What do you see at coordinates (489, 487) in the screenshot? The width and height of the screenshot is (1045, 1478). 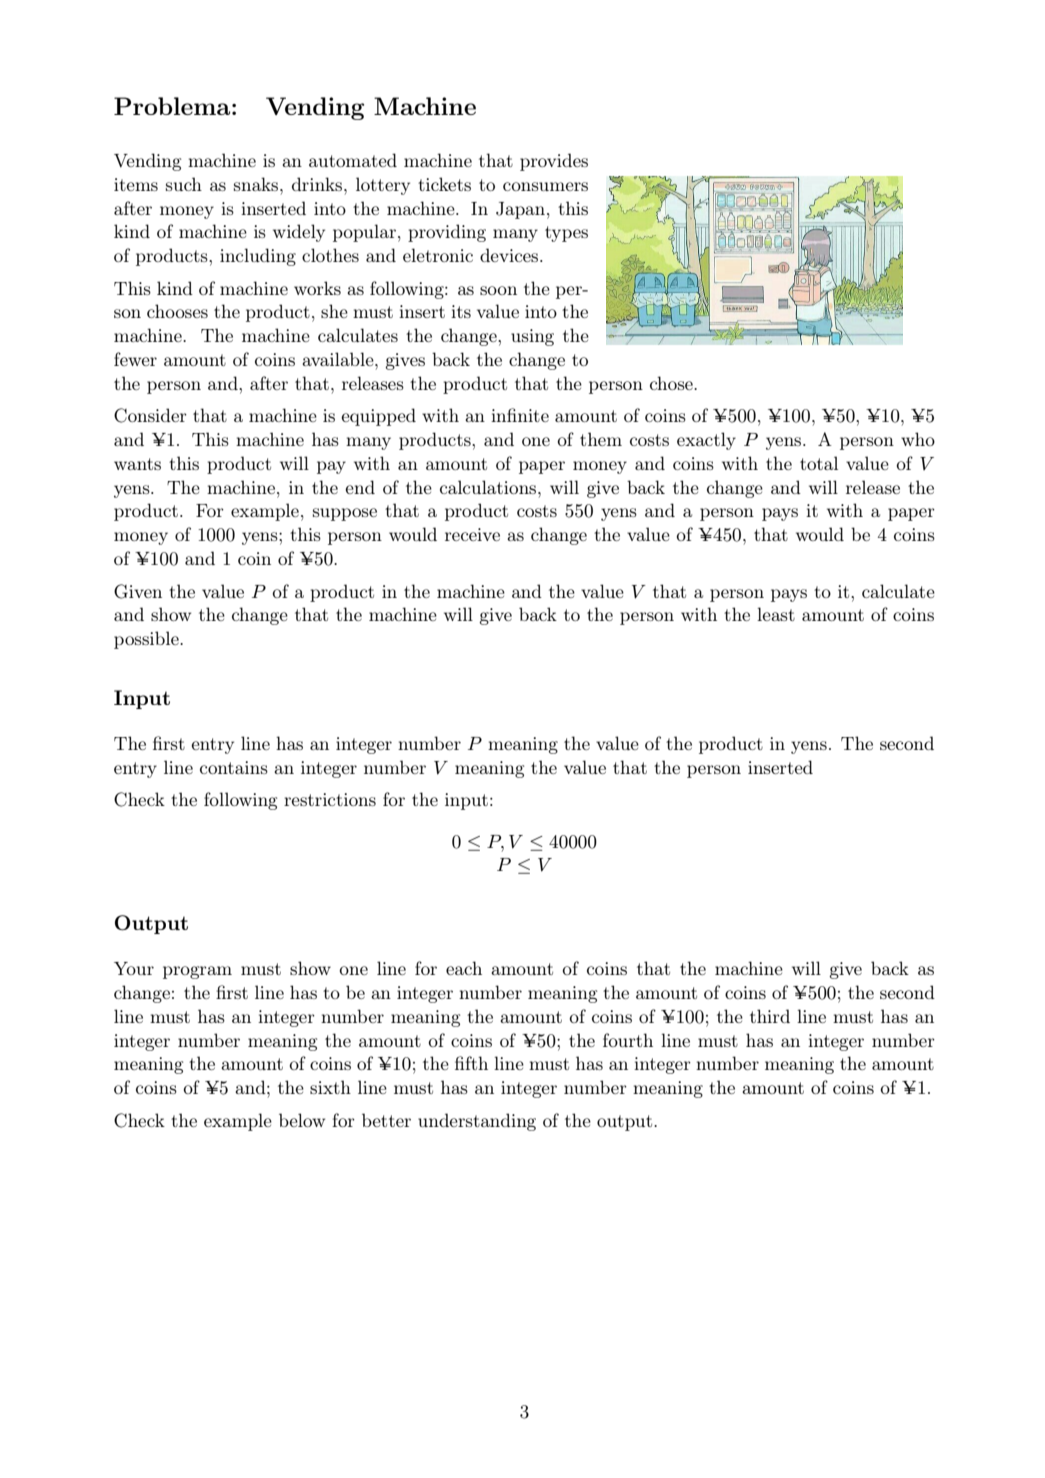 I see `calculations` at bounding box center [489, 487].
